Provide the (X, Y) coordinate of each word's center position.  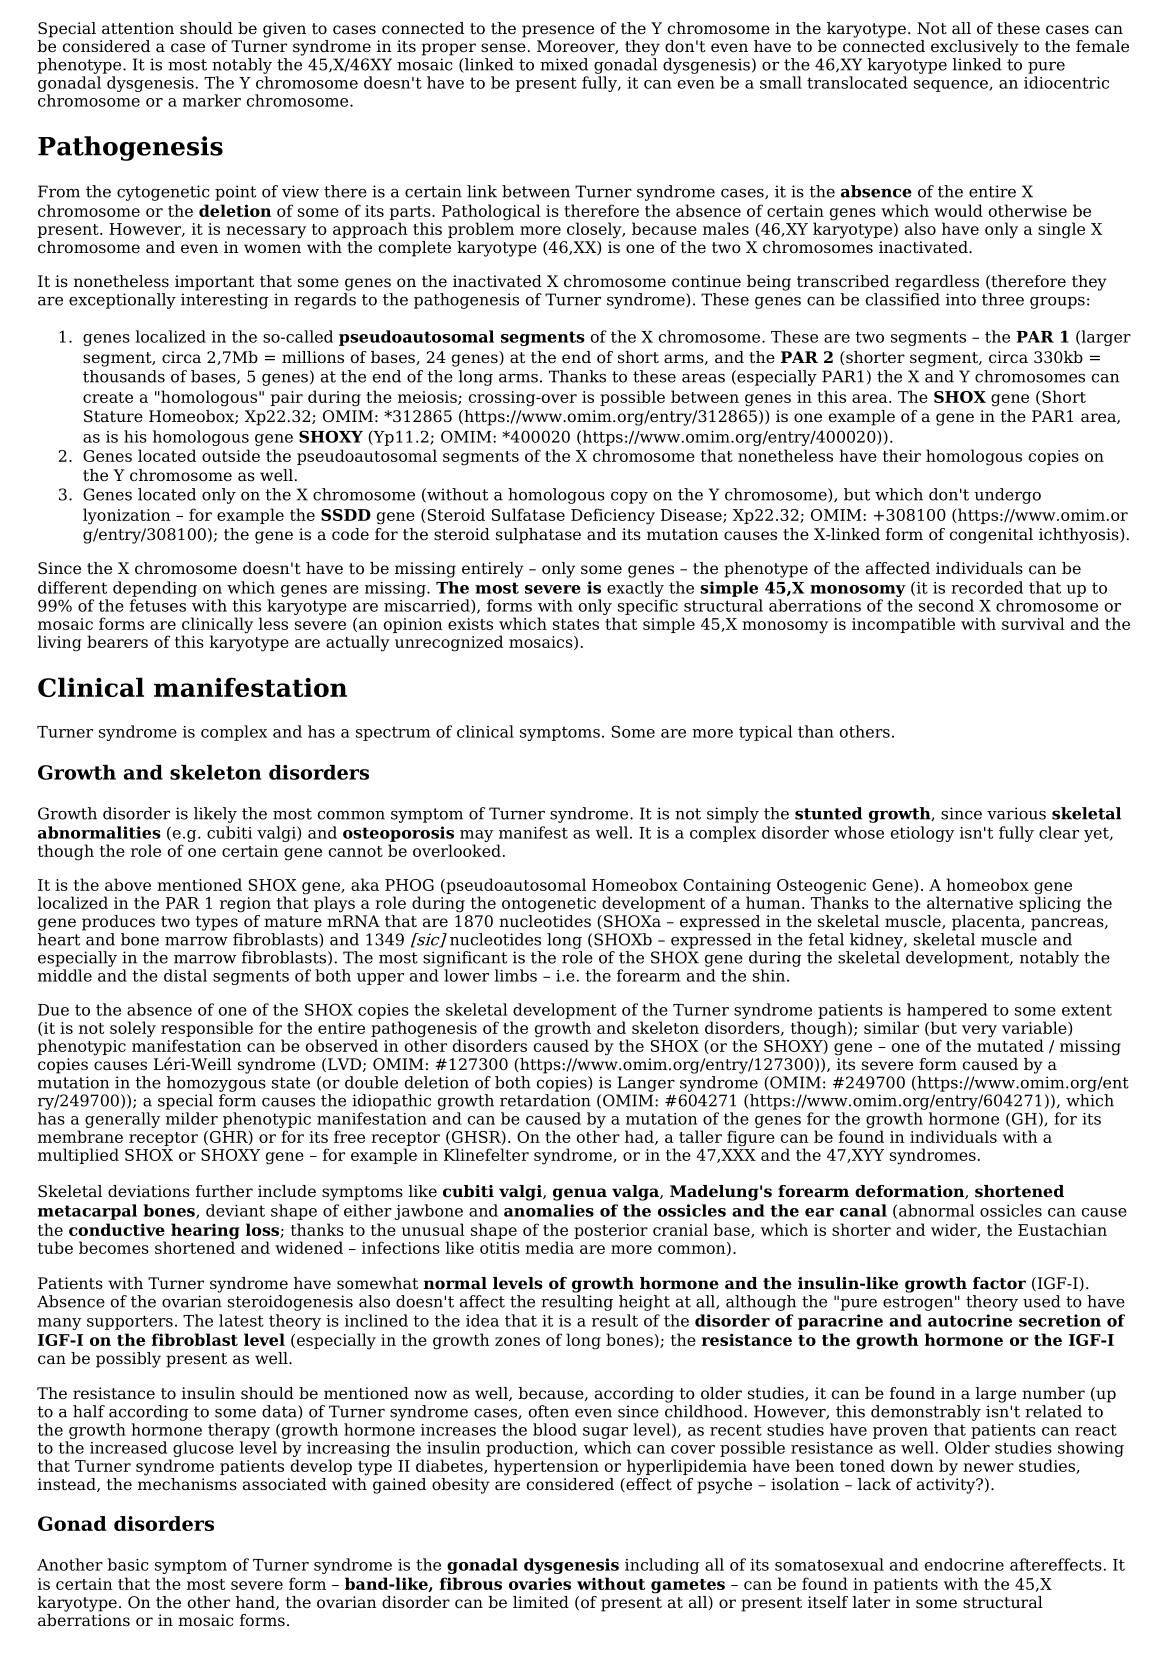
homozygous (216, 1082)
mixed (564, 64)
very (979, 1031)
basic (128, 1564)
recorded (987, 587)
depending (155, 589)
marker (212, 100)
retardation (545, 1100)
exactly (635, 589)
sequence (952, 86)
